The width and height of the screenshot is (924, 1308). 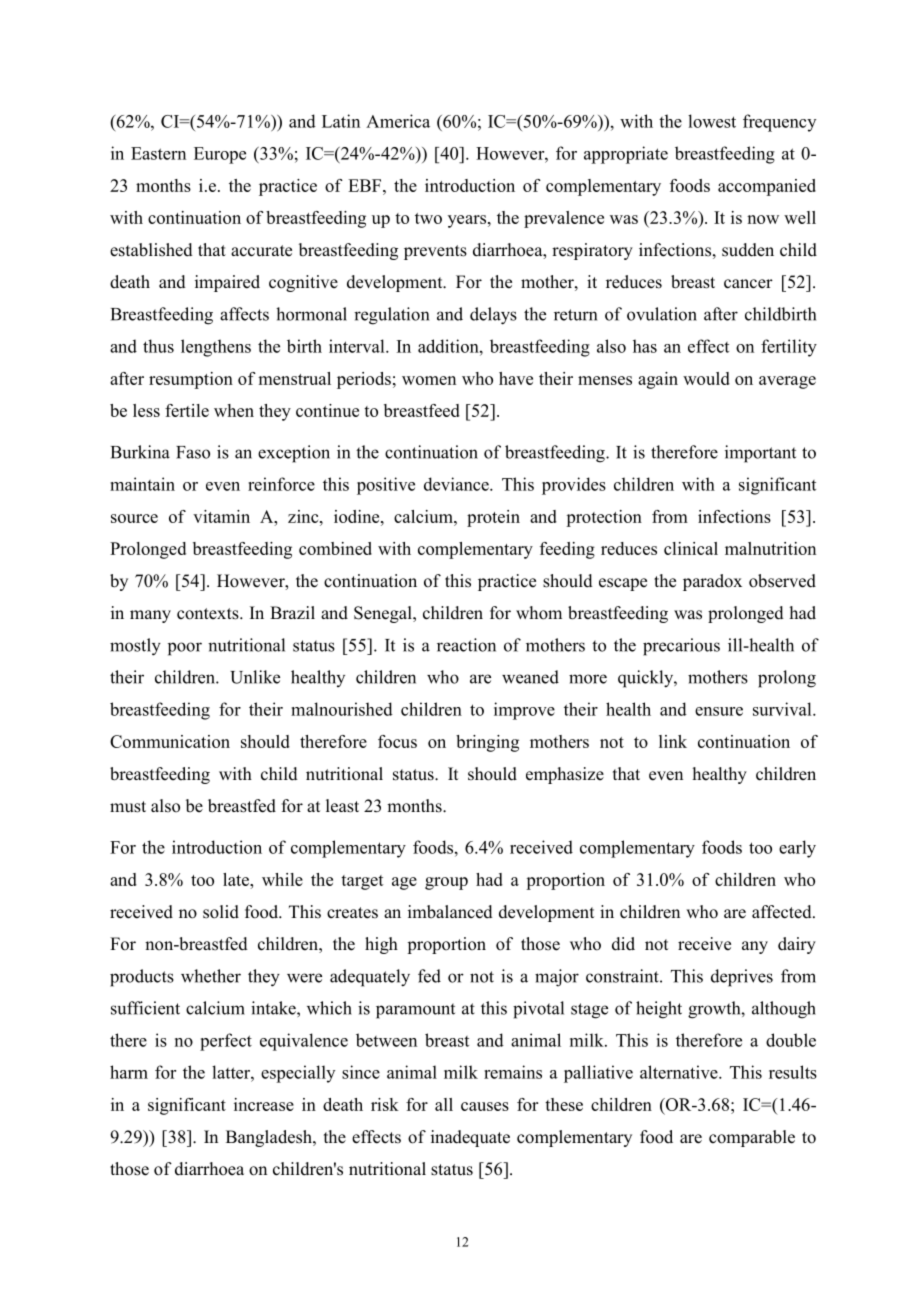 I want to click on deviance, so click(x=457, y=484).
